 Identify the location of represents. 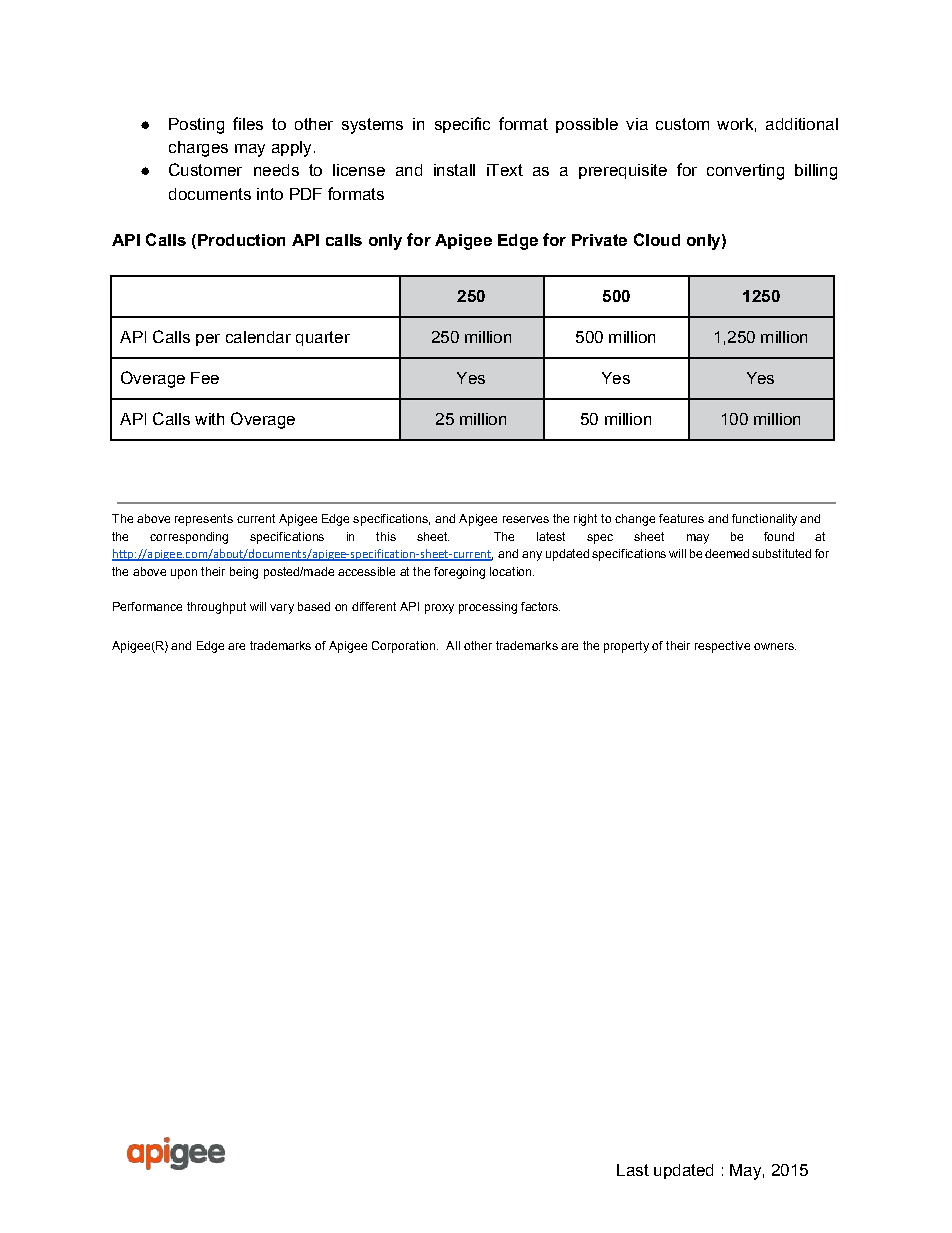
(204, 520).
